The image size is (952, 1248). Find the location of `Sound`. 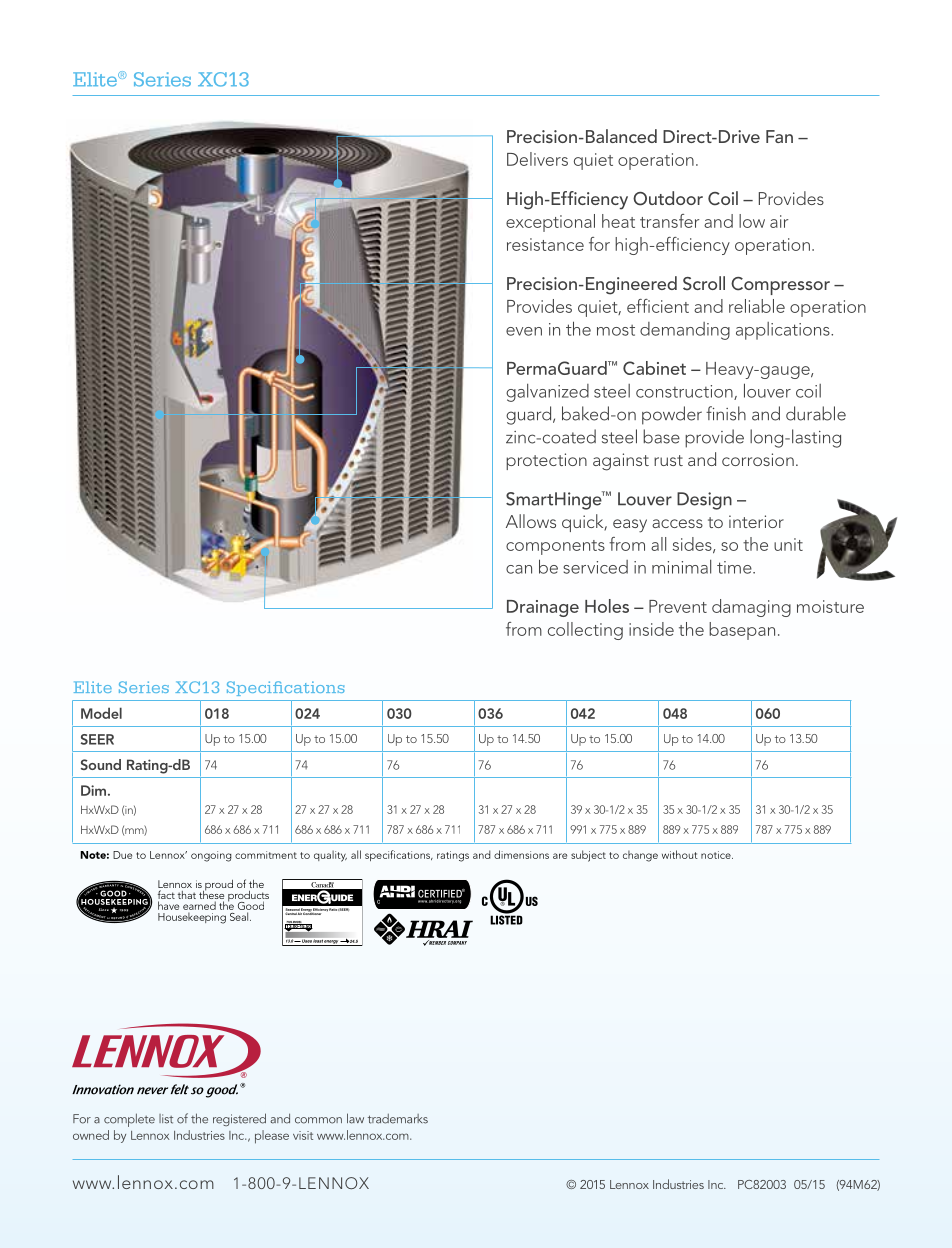

Sound is located at coordinates (101, 764).
